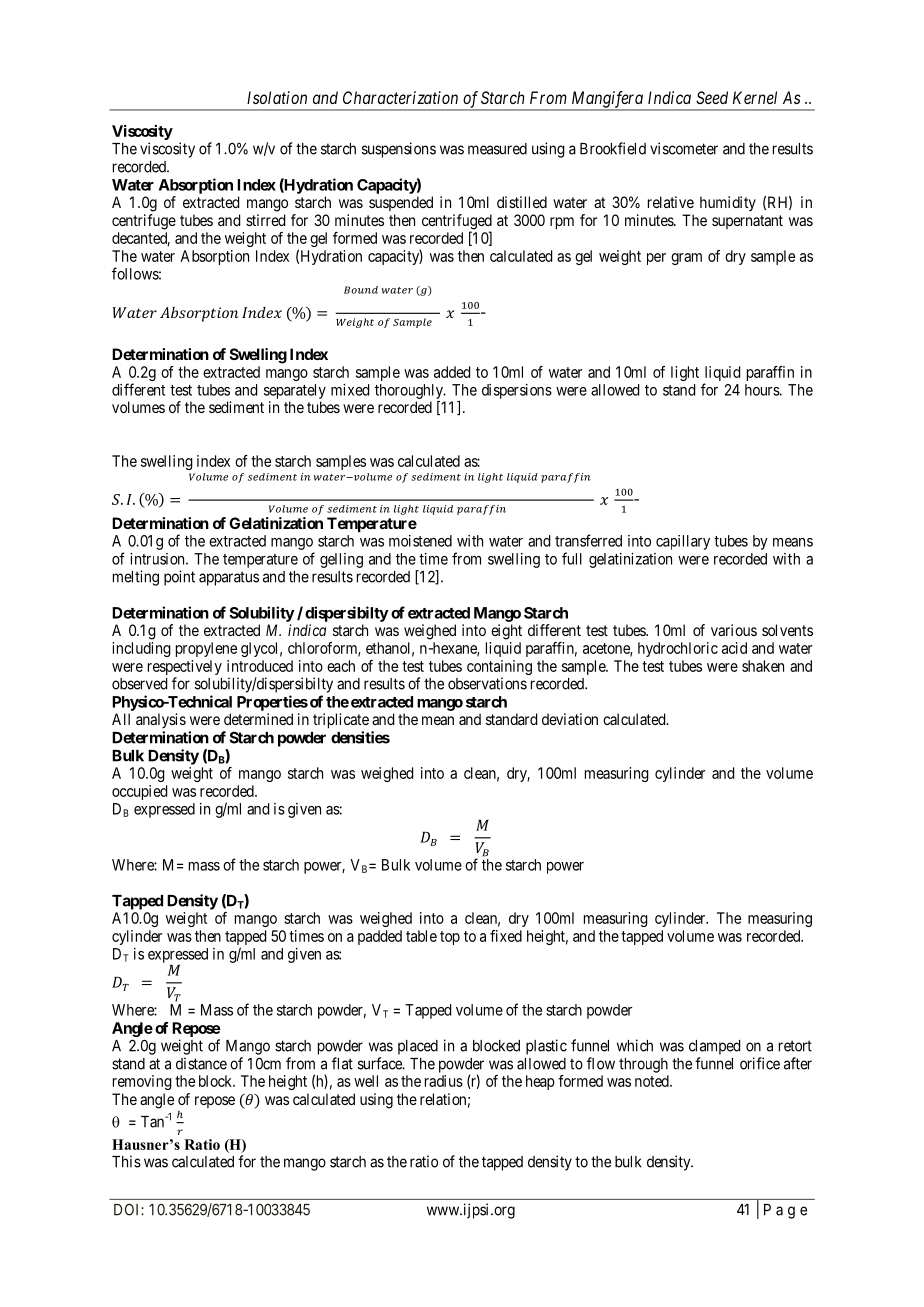  What do you see at coordinates (206, 649) in the image?
I see `propylene` at bounding box center [206, 649].
